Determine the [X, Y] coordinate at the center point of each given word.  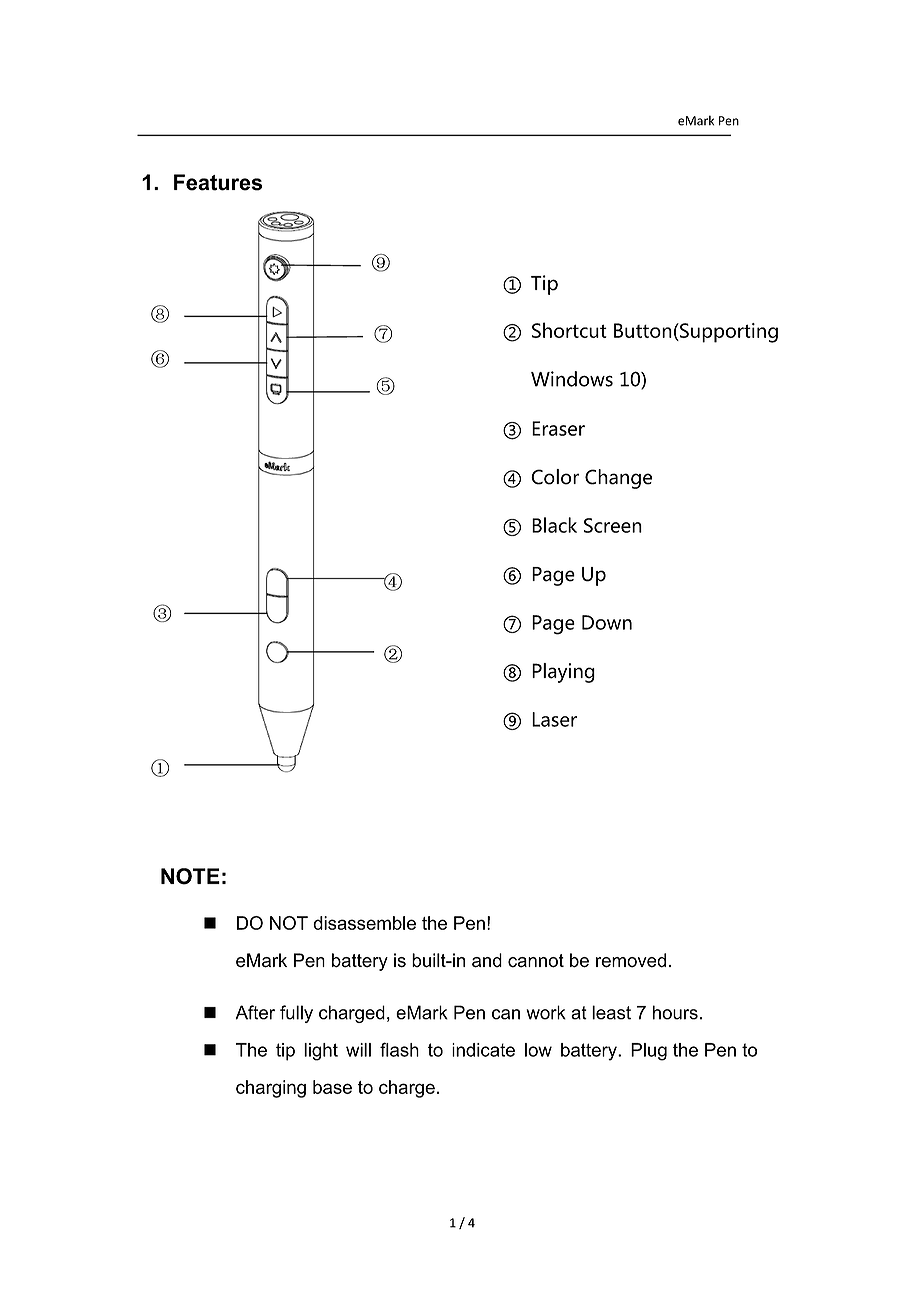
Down [607, 622]
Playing [563, 673]
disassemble [364, 923]
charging [271, 1089]
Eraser [558, 428]
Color [555, 477]
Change [618, 479]
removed [631, 960]
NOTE [190, 876]
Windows [572, 379]
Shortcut [569, 330]
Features [218, 182]
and [487, 960]
